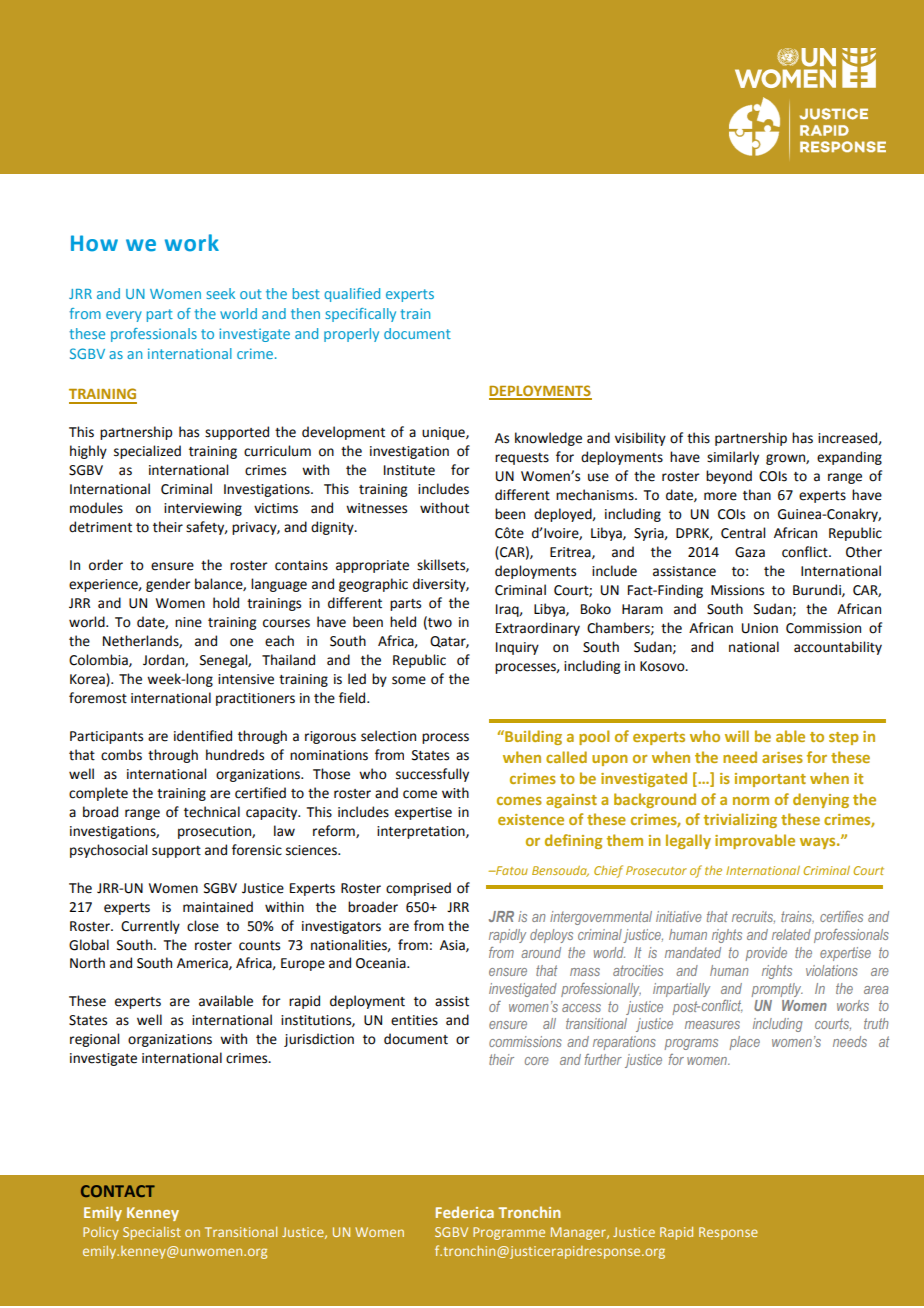  I want to click on similarly, so click(733, 458).
